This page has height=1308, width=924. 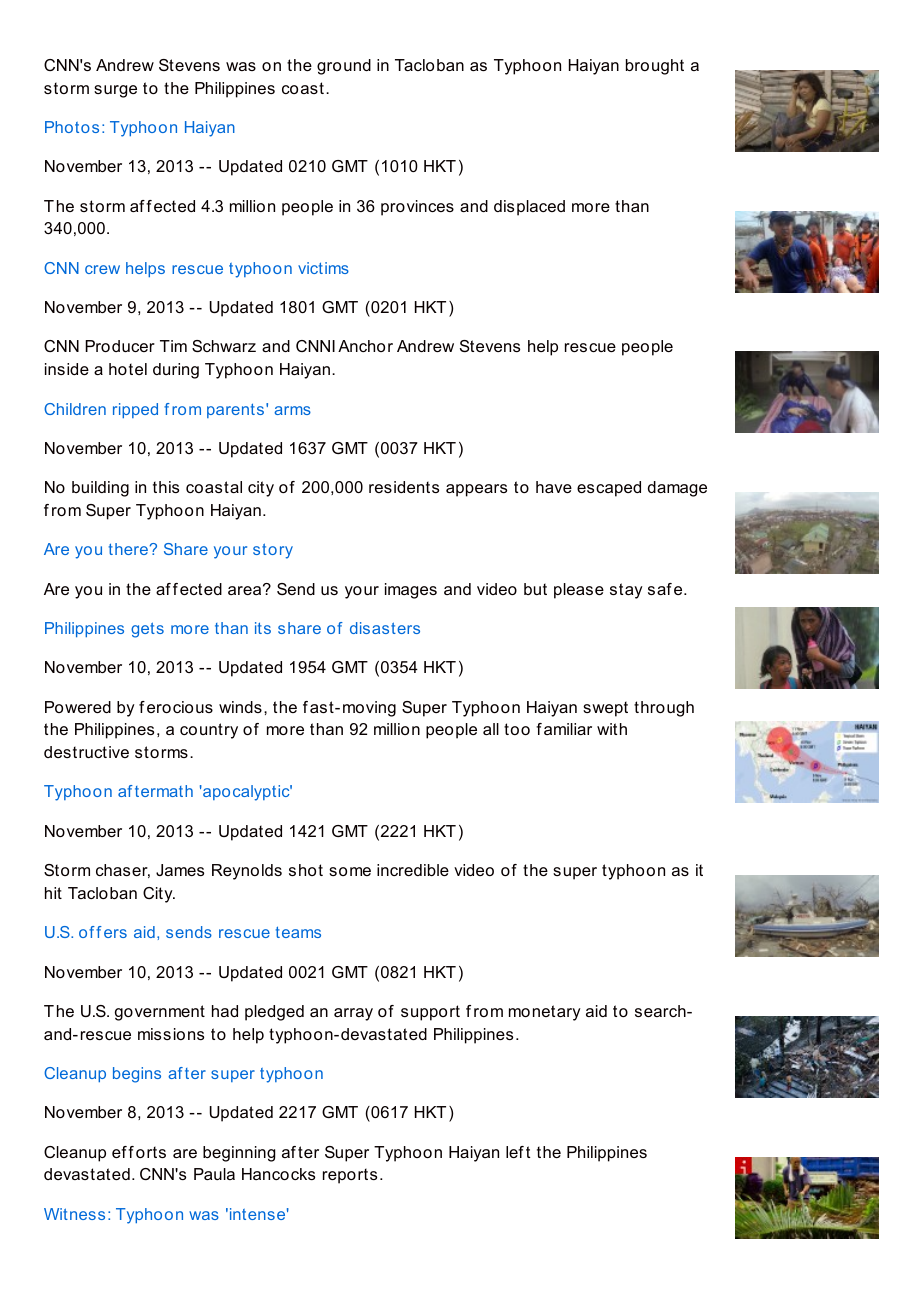 I want to click on with, so click(x=612, y=729).
